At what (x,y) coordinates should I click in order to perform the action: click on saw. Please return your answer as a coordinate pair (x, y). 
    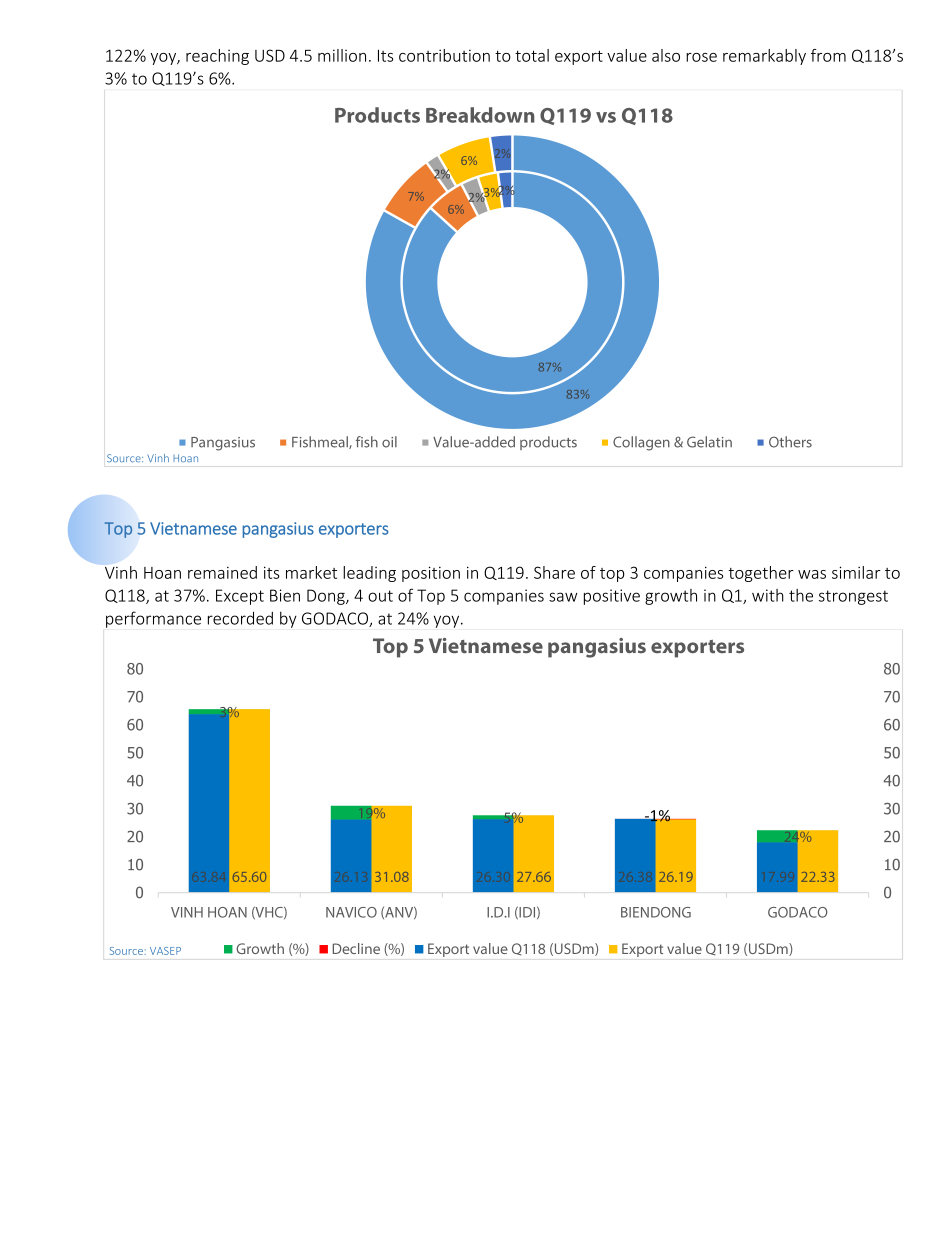
    Looking at the image, I should click on (563, 597).
